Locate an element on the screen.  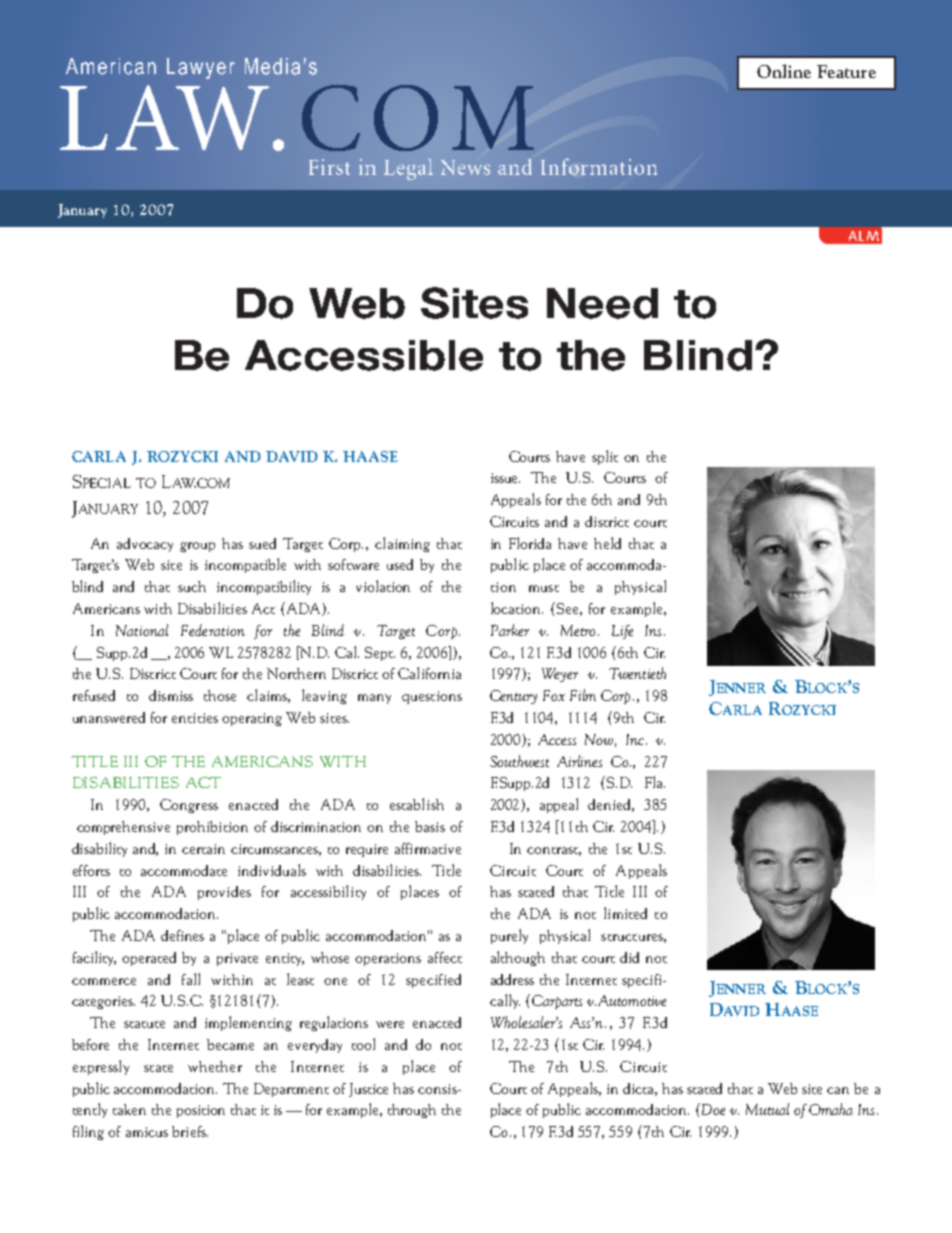
Online is located at coordinates (784, 71).
